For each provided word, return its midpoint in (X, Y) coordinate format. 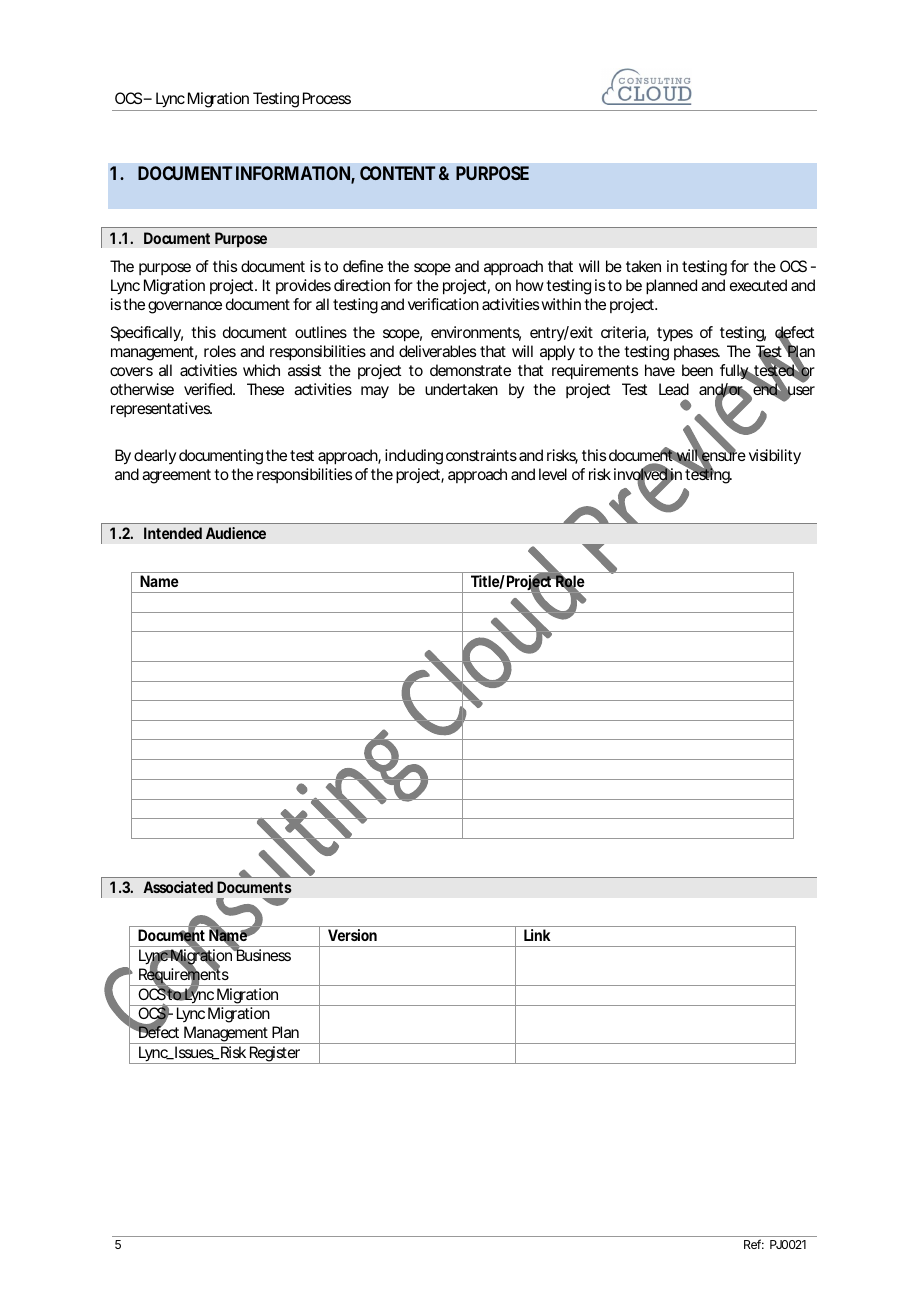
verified (208, 389)
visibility (775, 457)
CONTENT (397, 173)
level (553, 474)
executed (758, 285)
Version (352, 935)
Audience (236, 533)
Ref (754, 1244)
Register (274, 1055)
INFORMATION (293, 173)
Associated (178, 887)
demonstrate (470, 370)
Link (537, 935)
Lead (674, 389)
